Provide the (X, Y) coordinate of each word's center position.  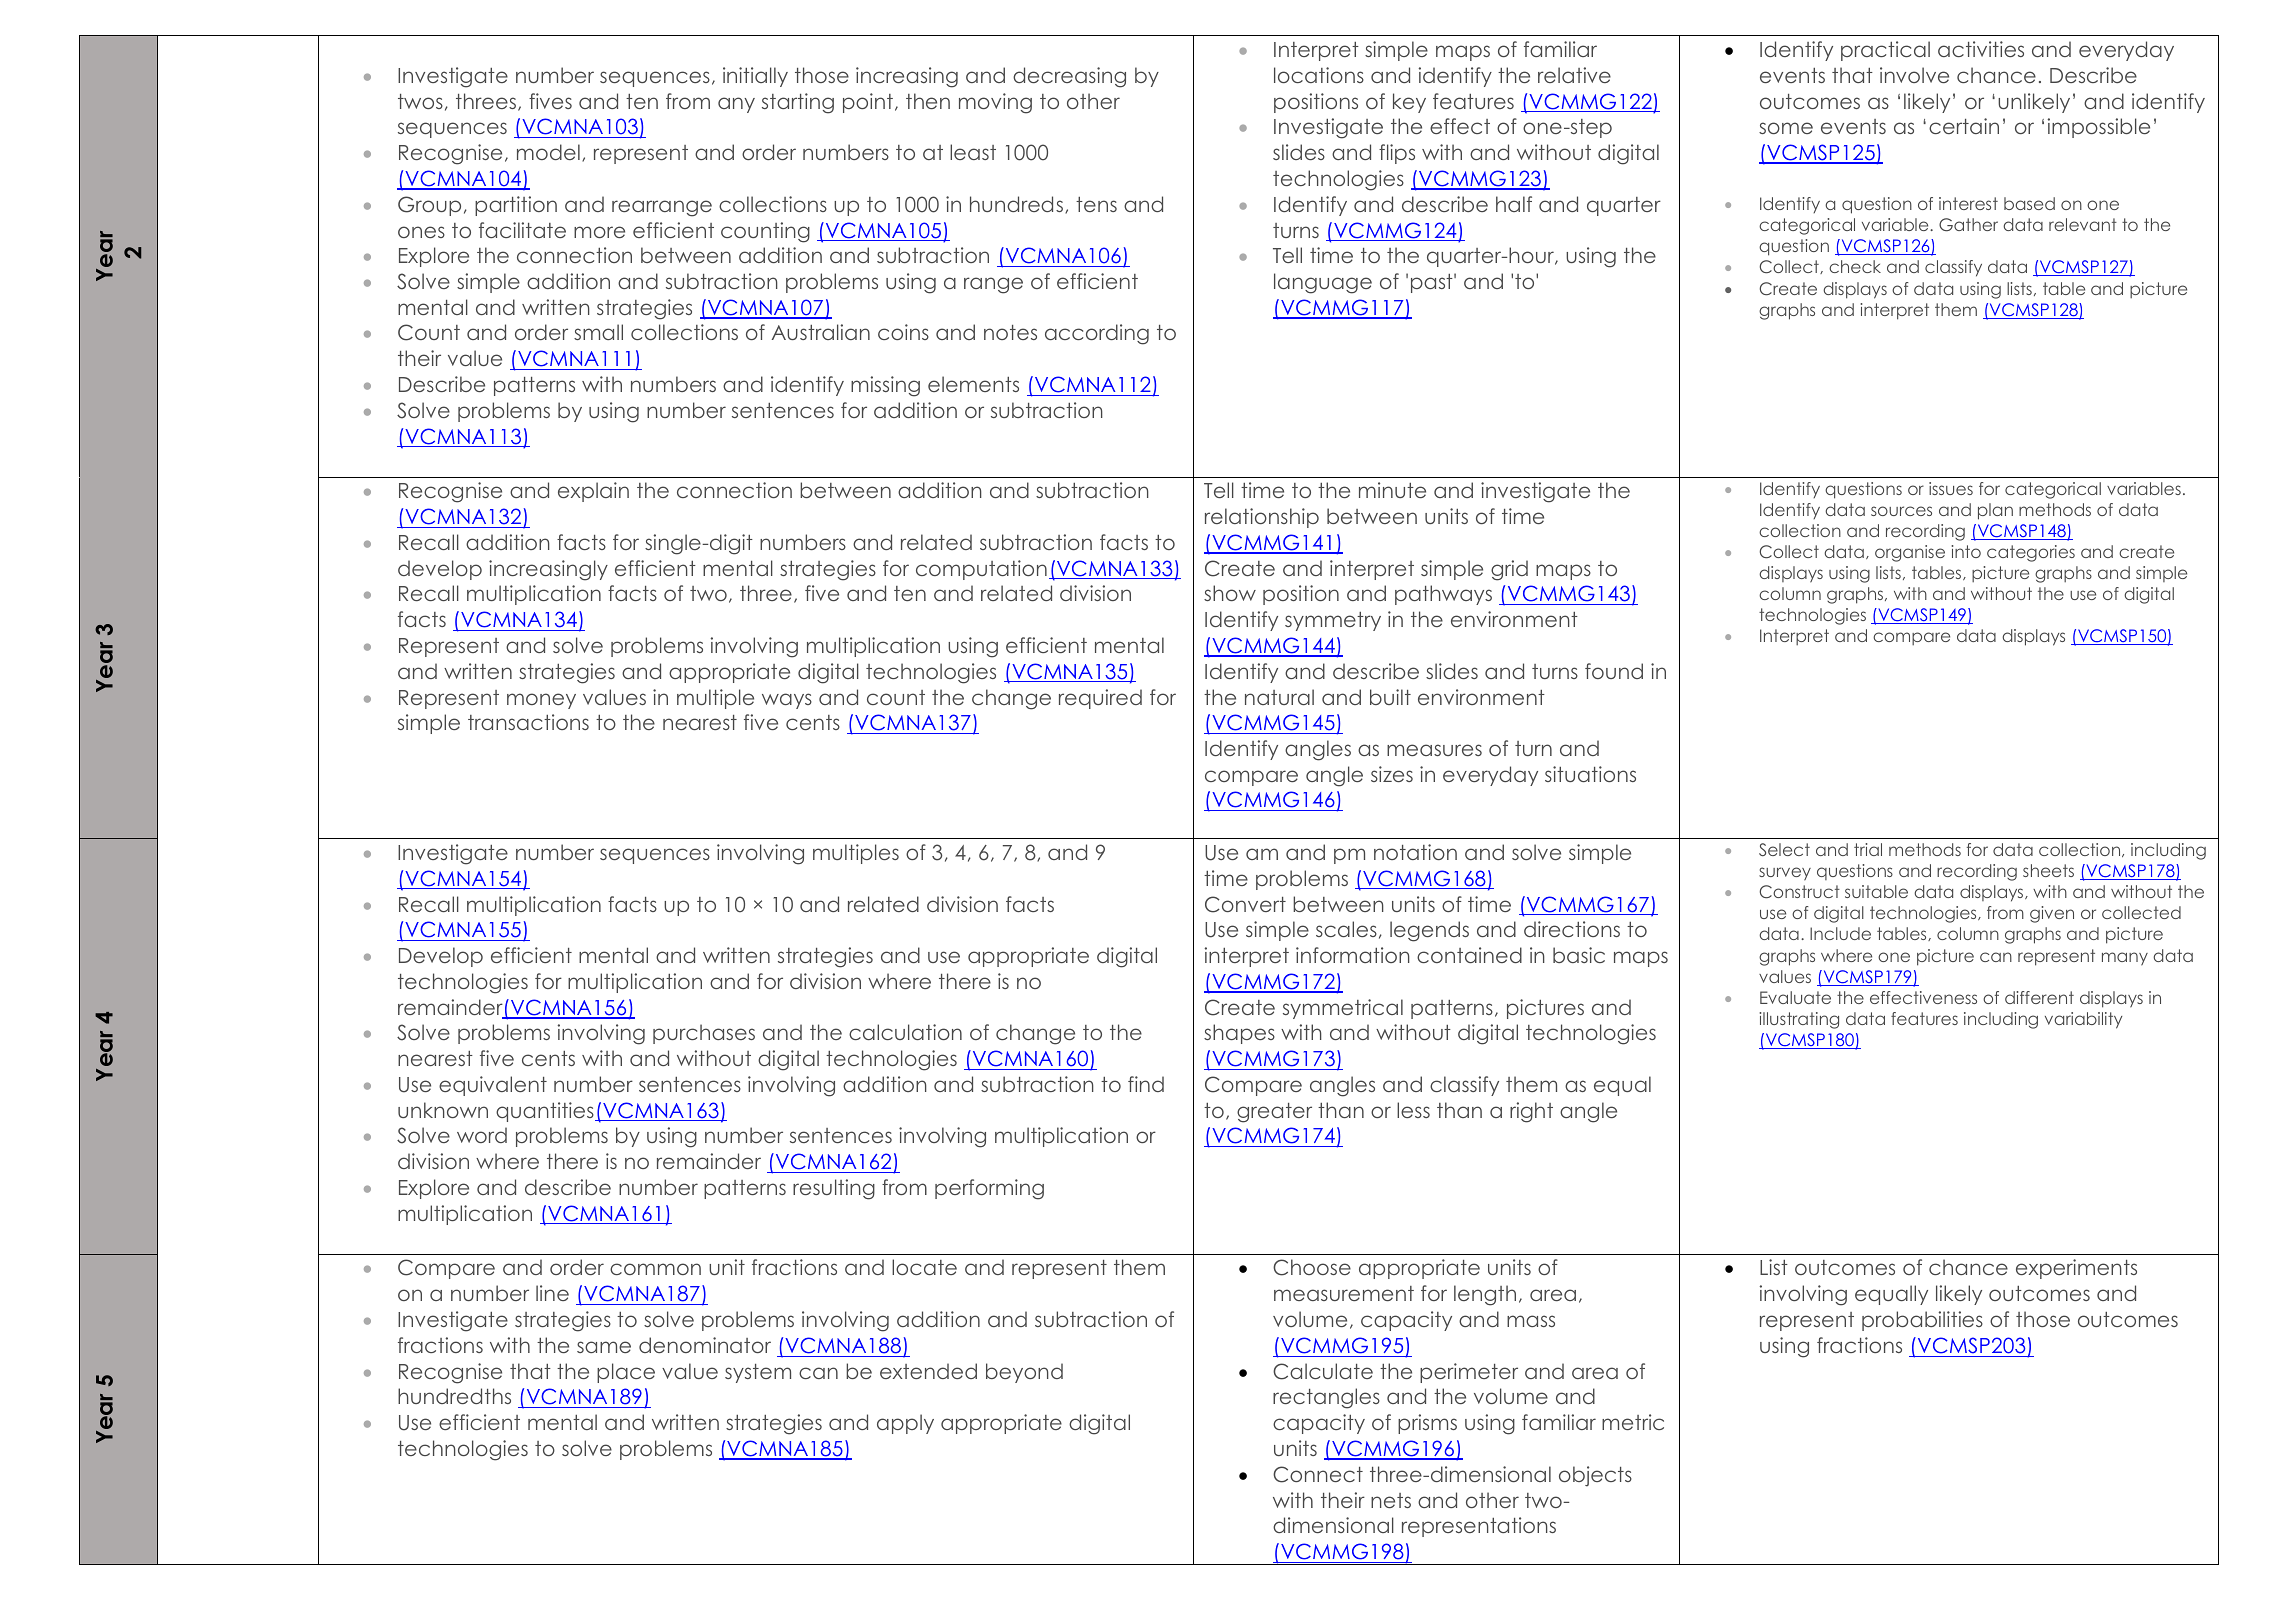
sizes (1392, 774)
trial (1868, 849)
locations (1319, 75)
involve (1914, 75)
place (626, 1373)
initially (755, 77)
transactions (528, 722)
